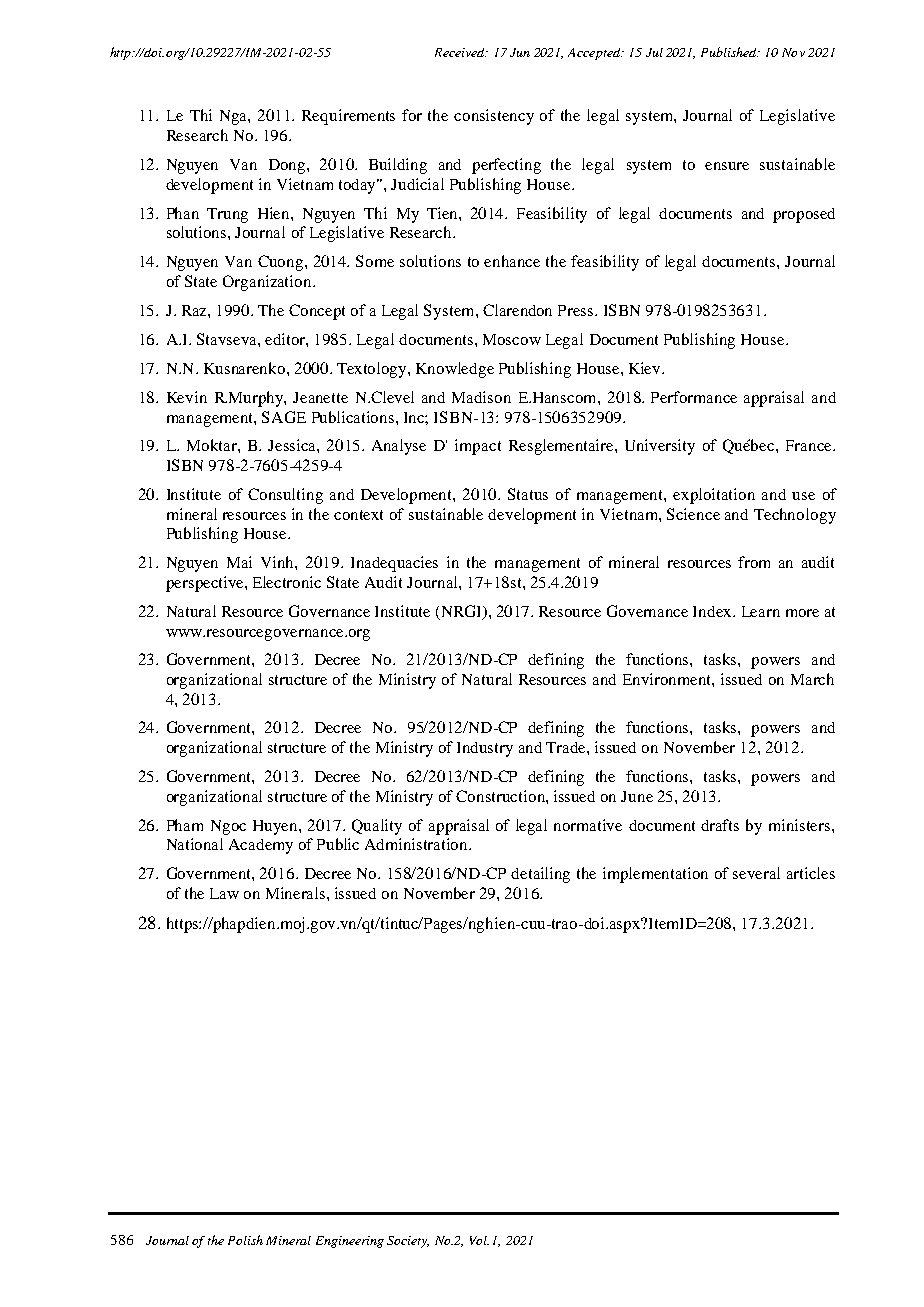  Describe the element at coordinates (408, 1242) in the image. I see `Society` at that location.
